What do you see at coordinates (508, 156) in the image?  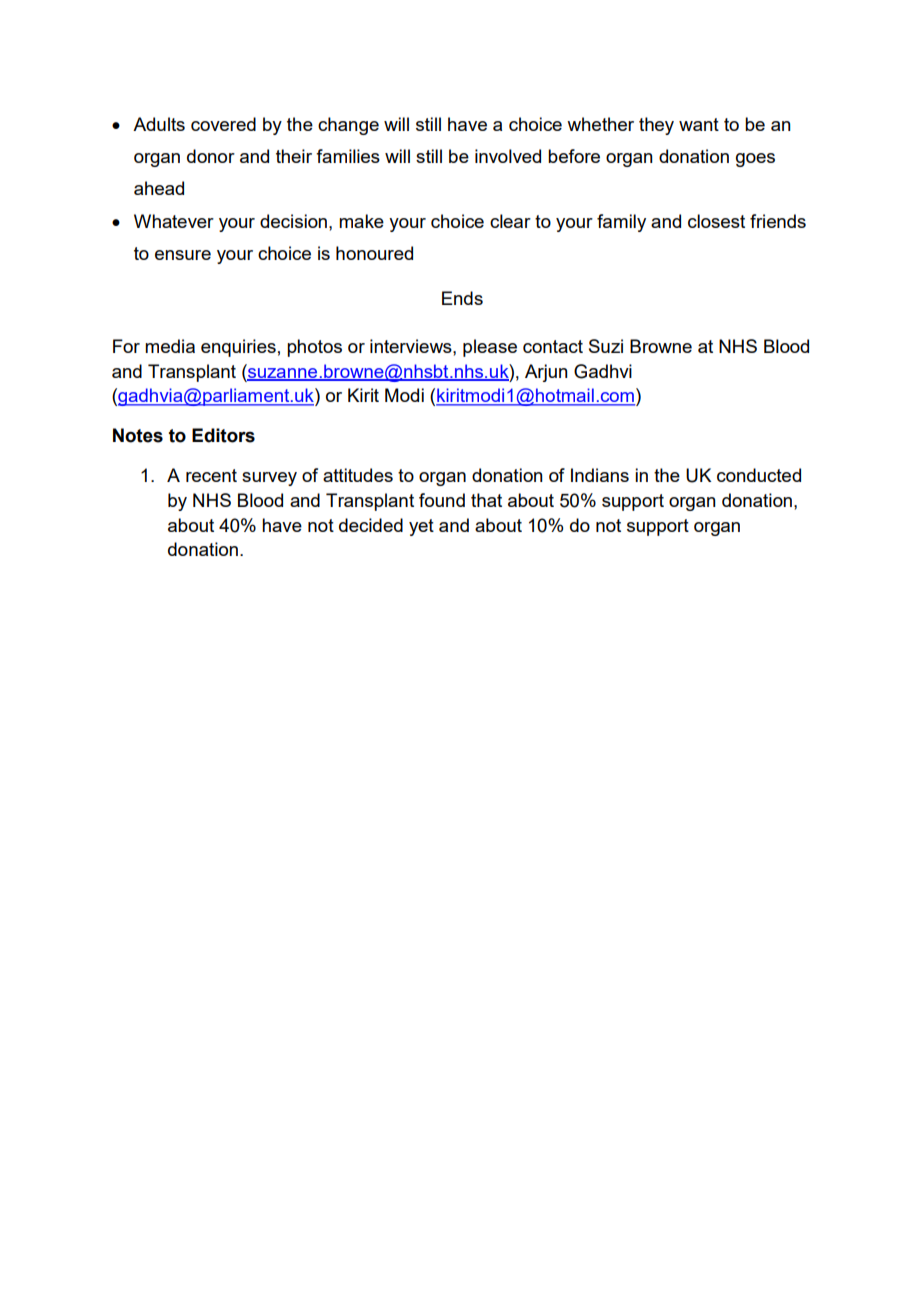 I see `involved` at bounding box center [508, 156].
